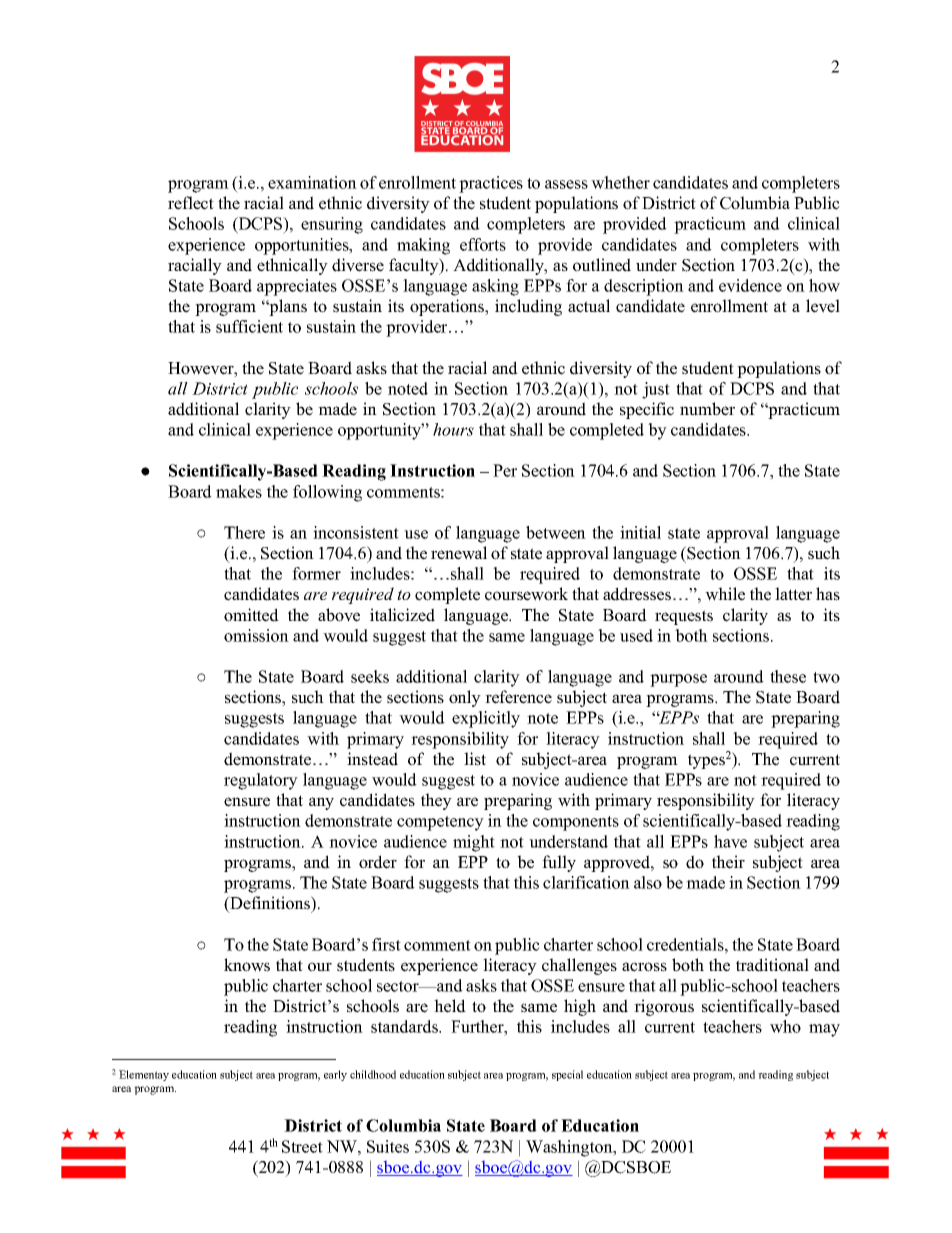 Image resolution: width=952 pixels, height=1233 pixels. I want to click on evidence, so click(750, 285).
